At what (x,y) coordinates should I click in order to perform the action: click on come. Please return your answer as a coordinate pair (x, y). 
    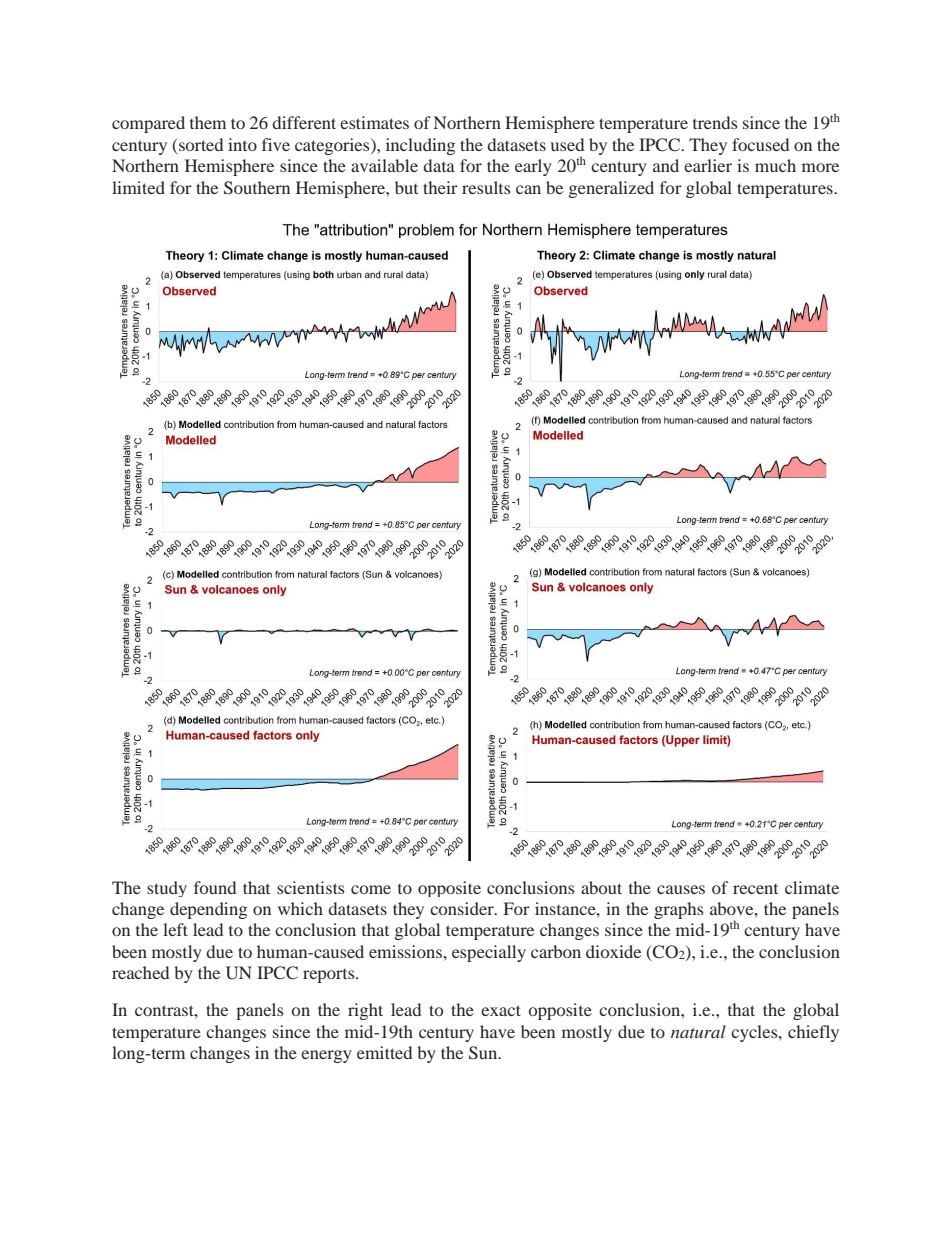
    Looking at the image, I should click on (371, 889).
